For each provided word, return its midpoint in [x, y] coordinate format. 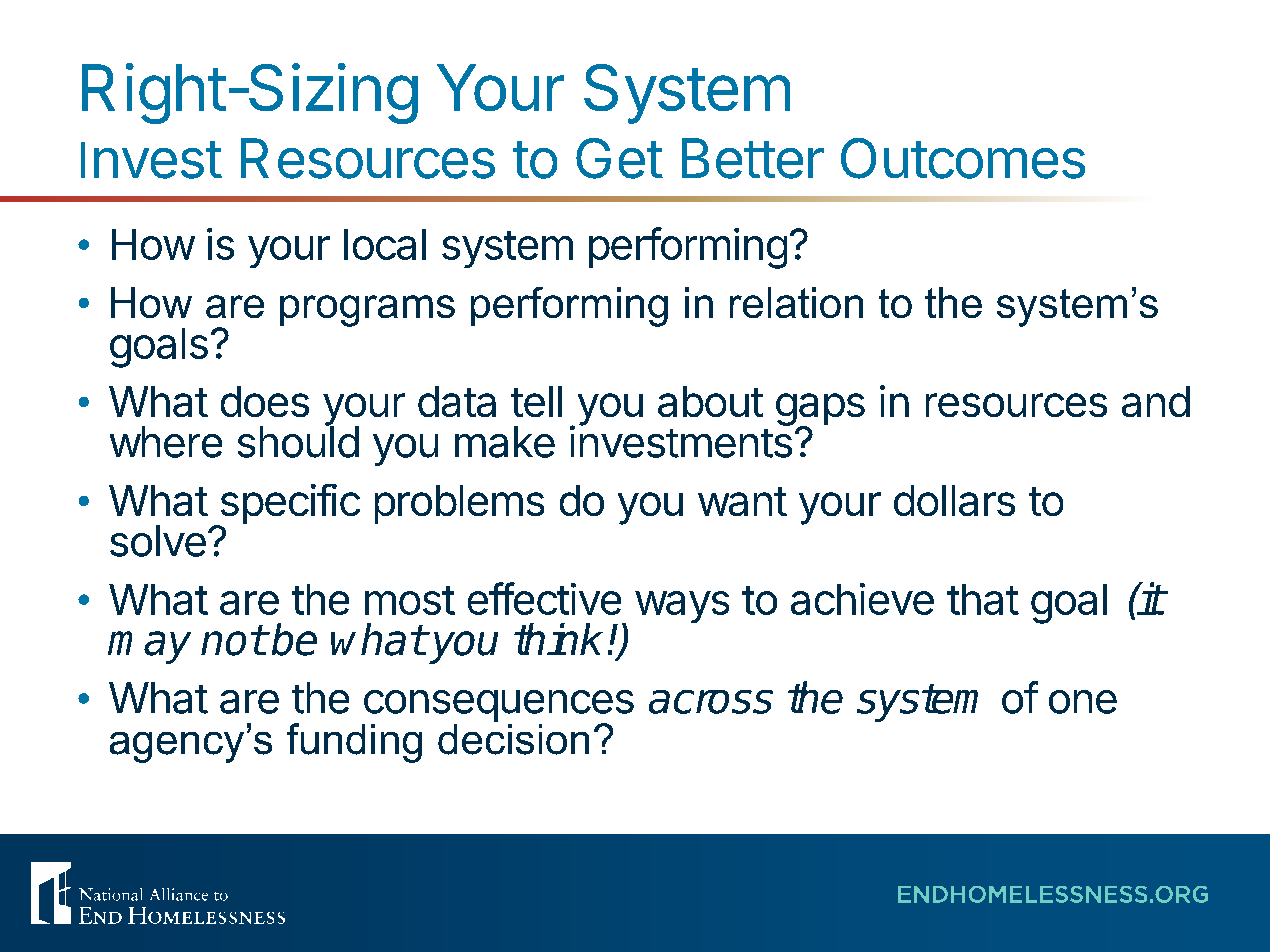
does [265, 401]
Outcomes [963, 158]
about [710, 401]
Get [619, 158]
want [742, 501]
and [1156, 401]
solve [158, 541]
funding [354, 743]
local [385, 244]
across [711, 702]
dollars [954, 500]
